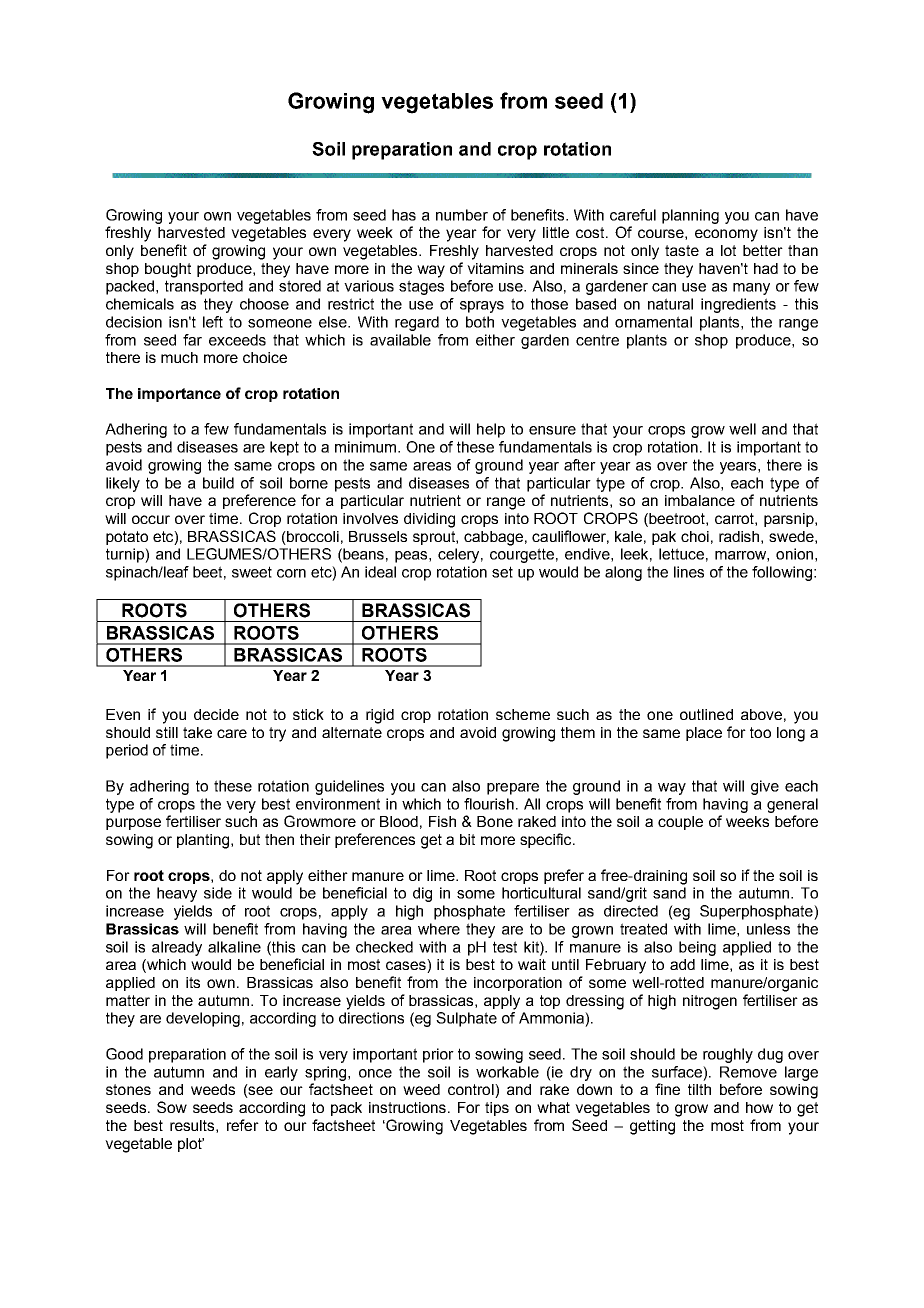 The image size is (924, 1308). Describe the element at coordinates (204, 841) in the screenshot. I see `planting` at that location.
